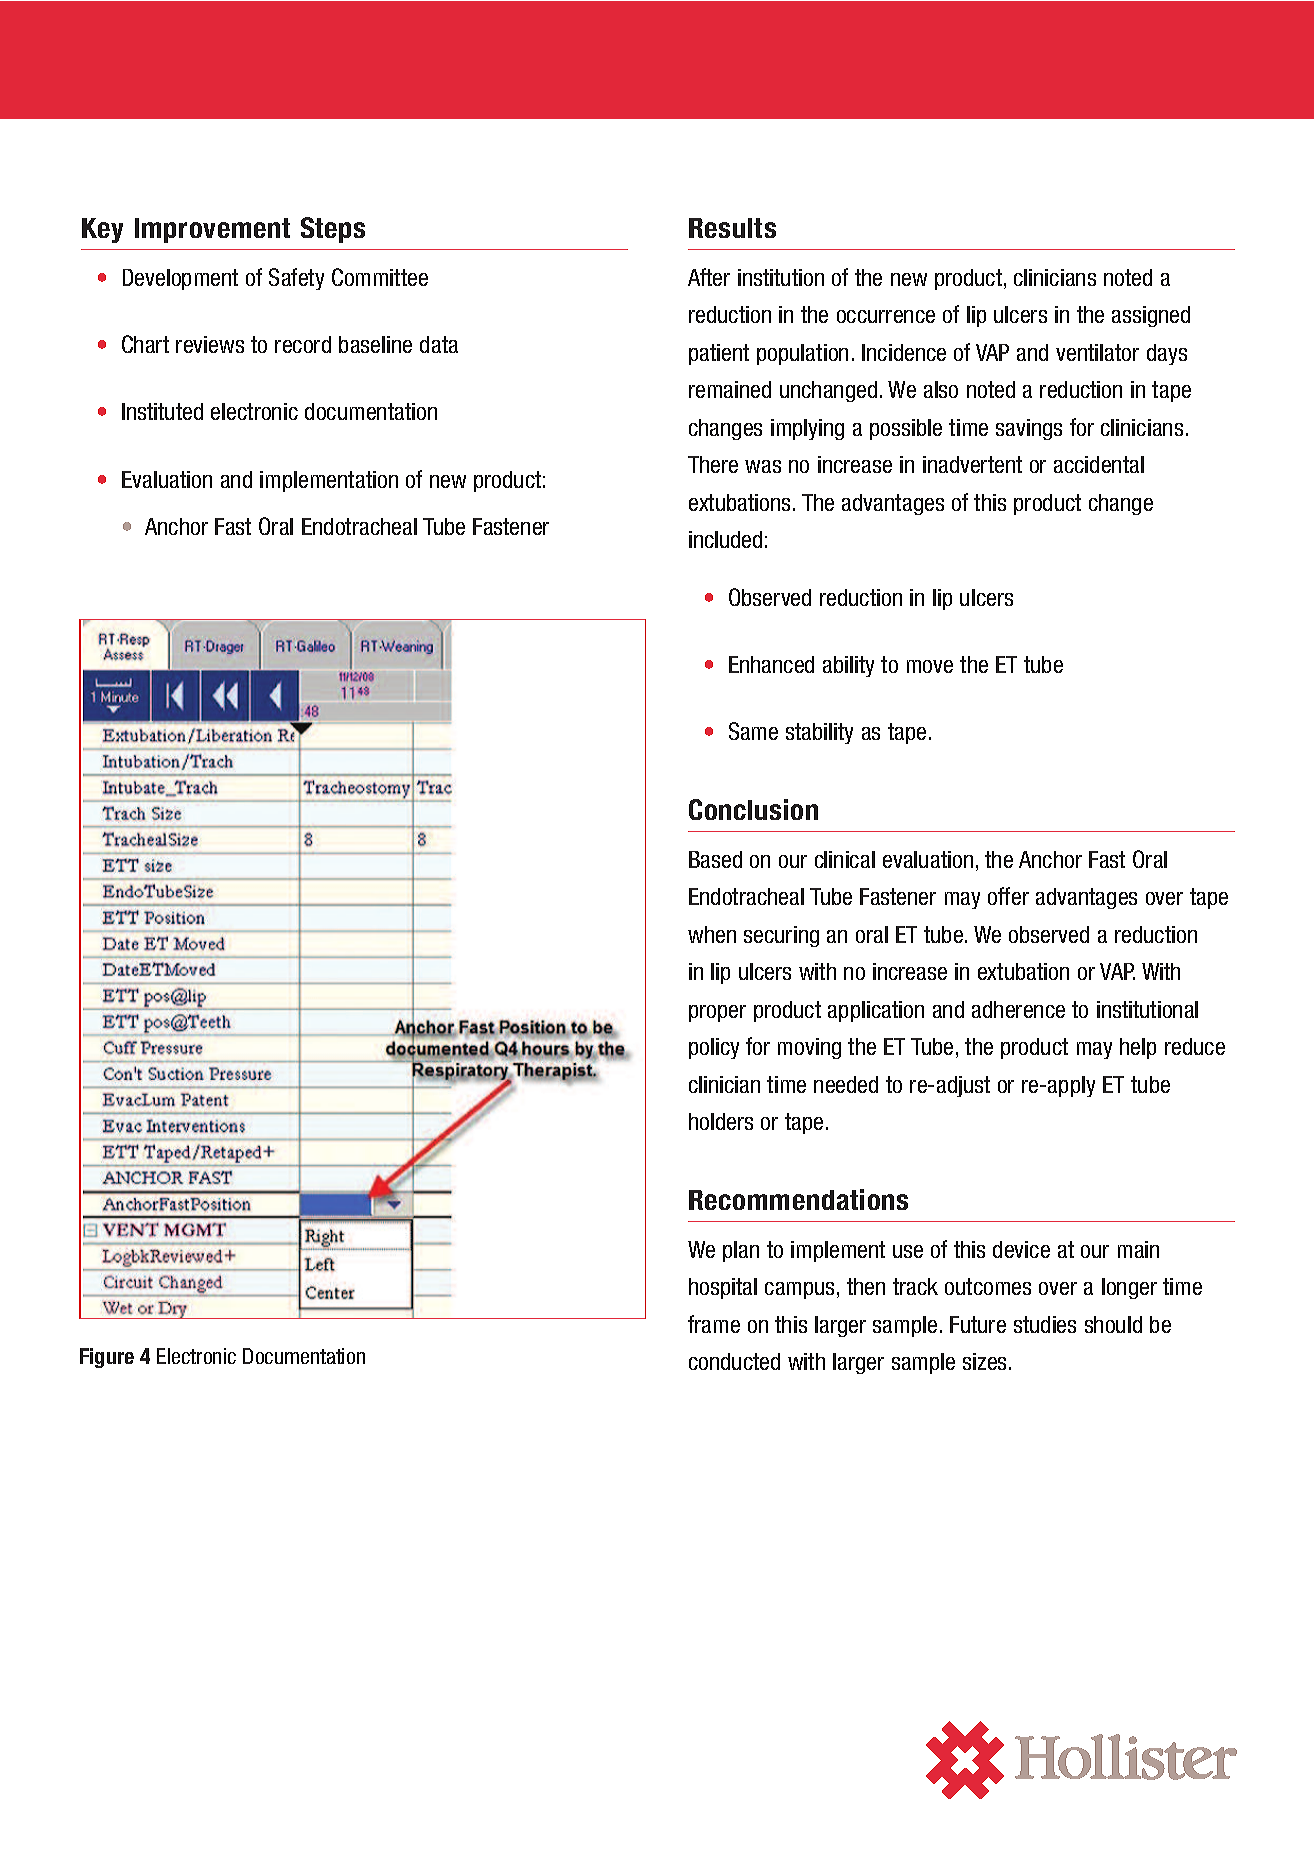 This screenshot has height=1858, width=1314. I want to click on Instituted, so click(162, 411).
